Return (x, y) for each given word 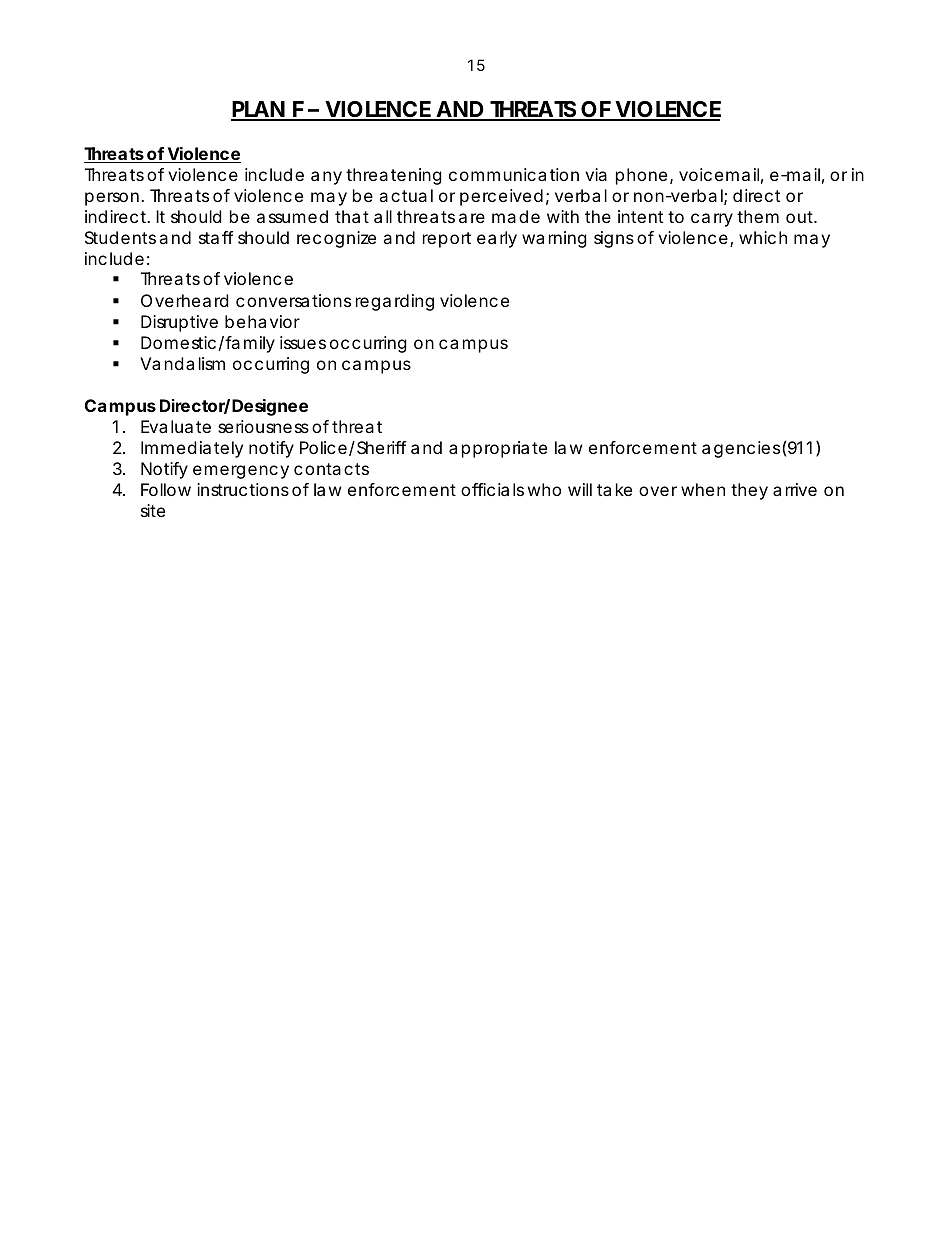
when (703, 489)
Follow (166, 489)
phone (641, 176)
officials (492, 489)
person (112, 199)
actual (406, 195)
